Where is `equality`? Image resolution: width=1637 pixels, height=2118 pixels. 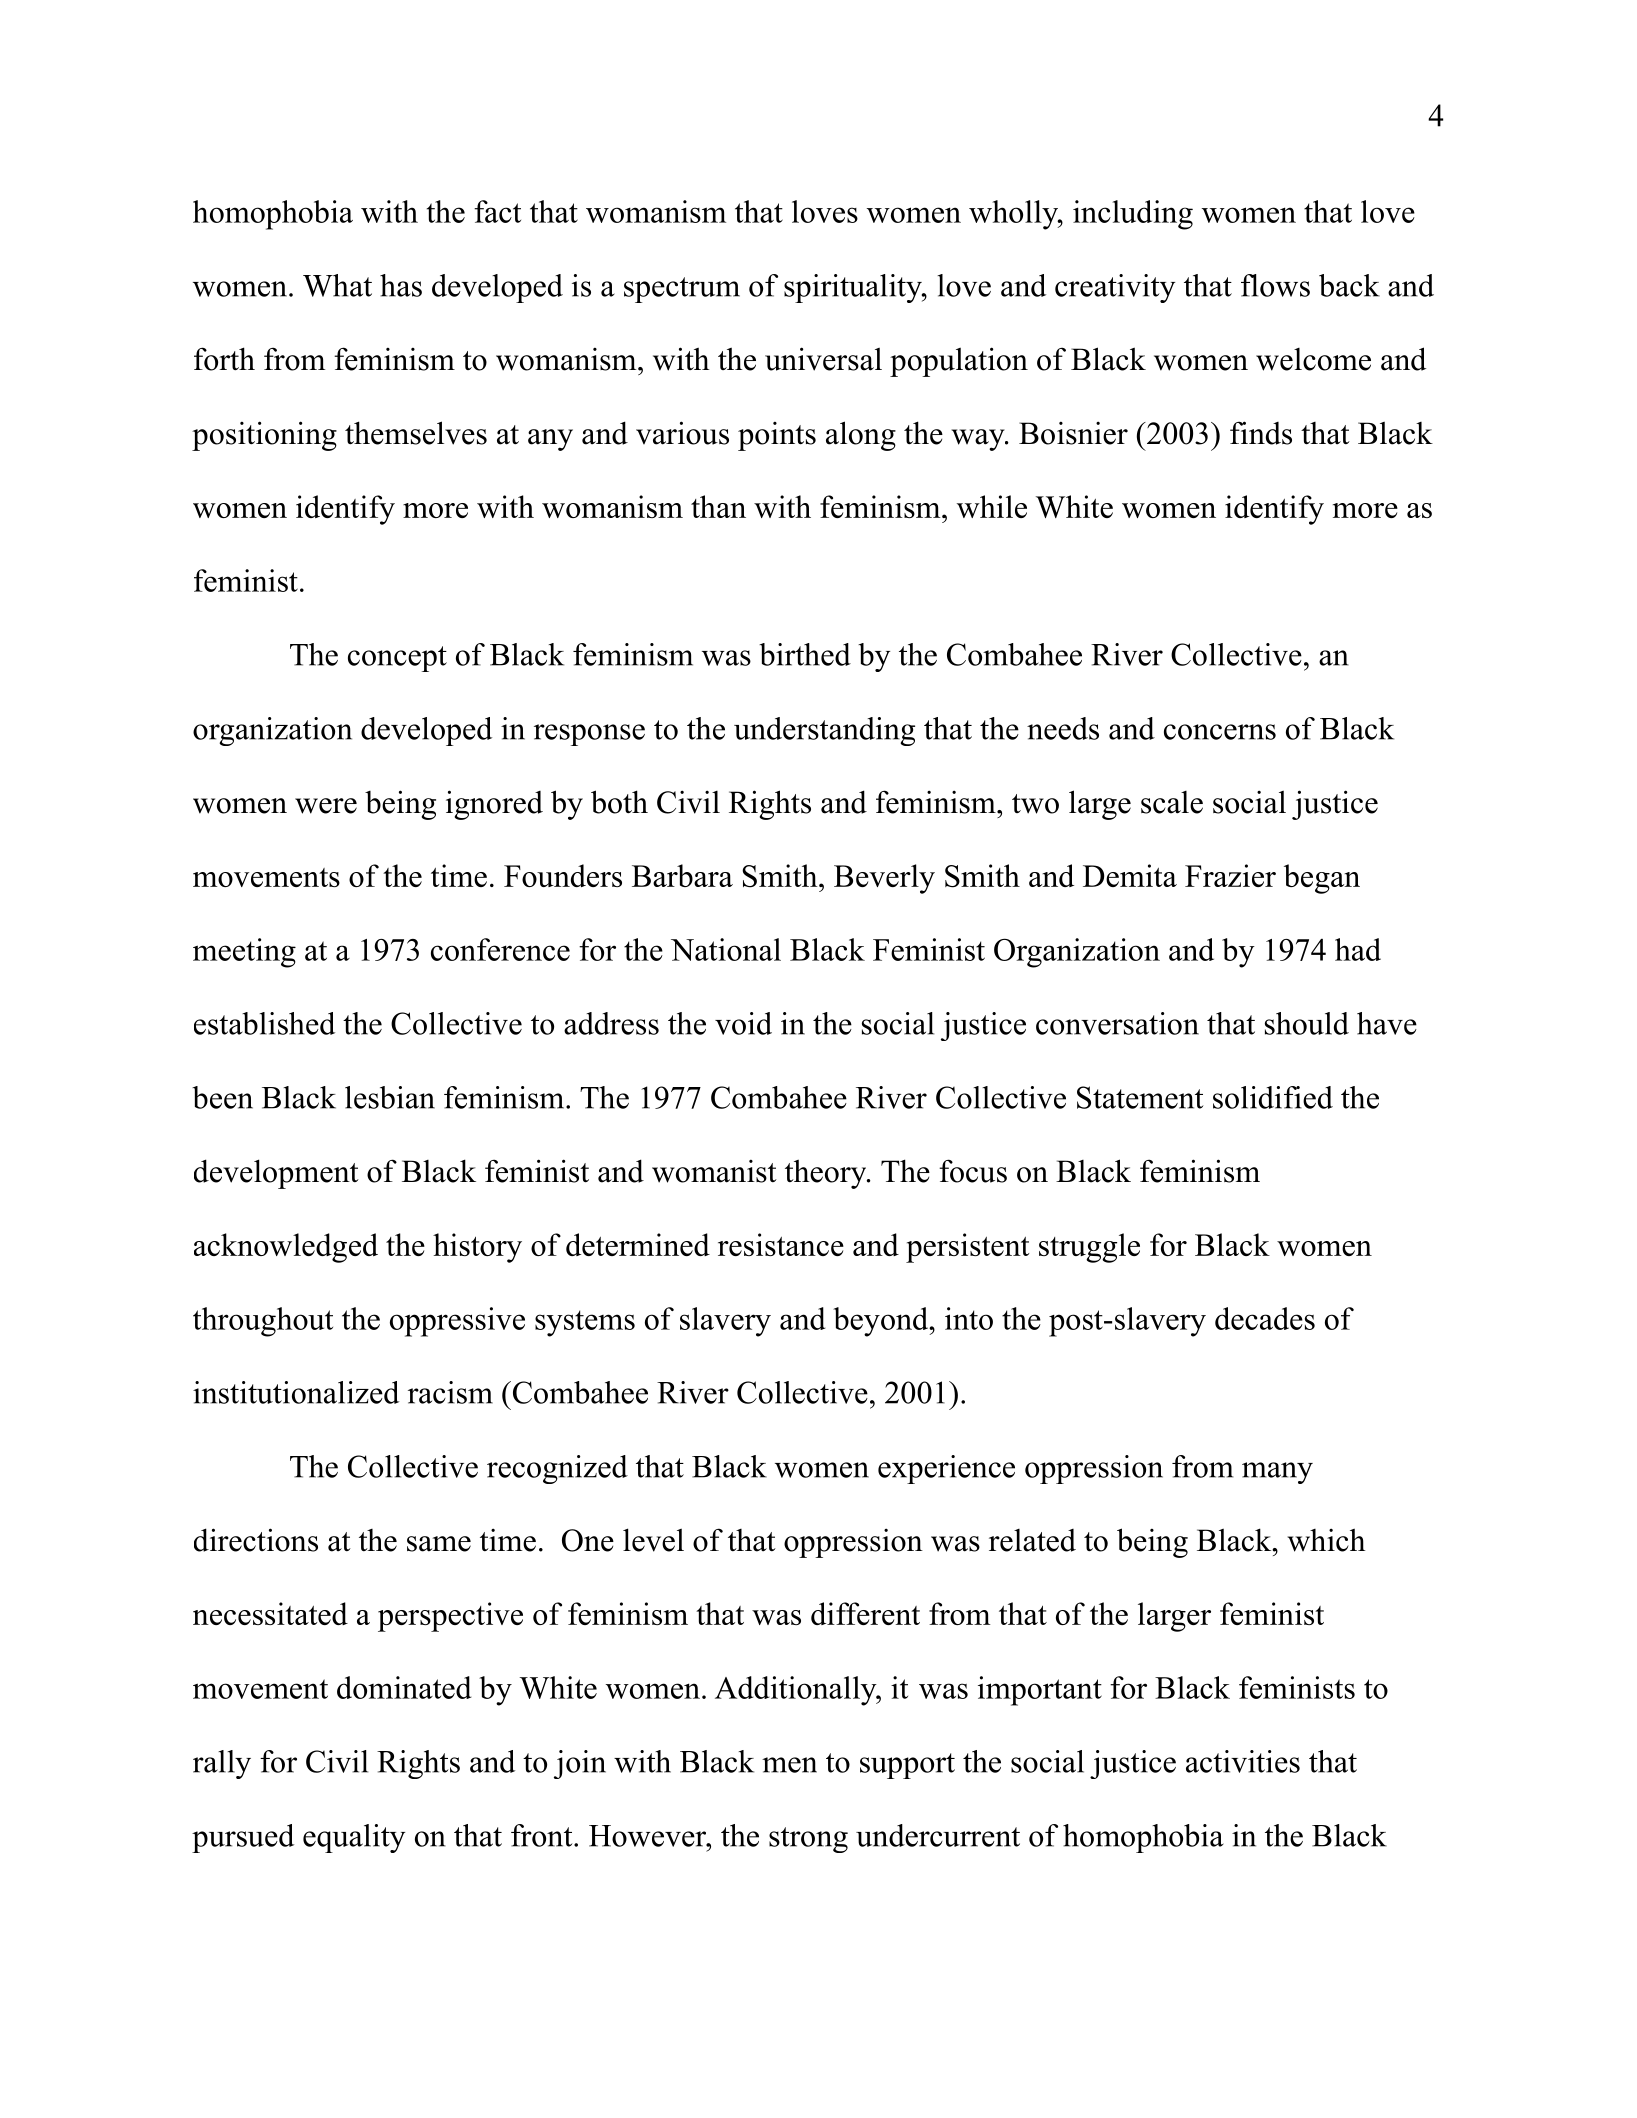
equality is located at coordinates (354, 1838).
